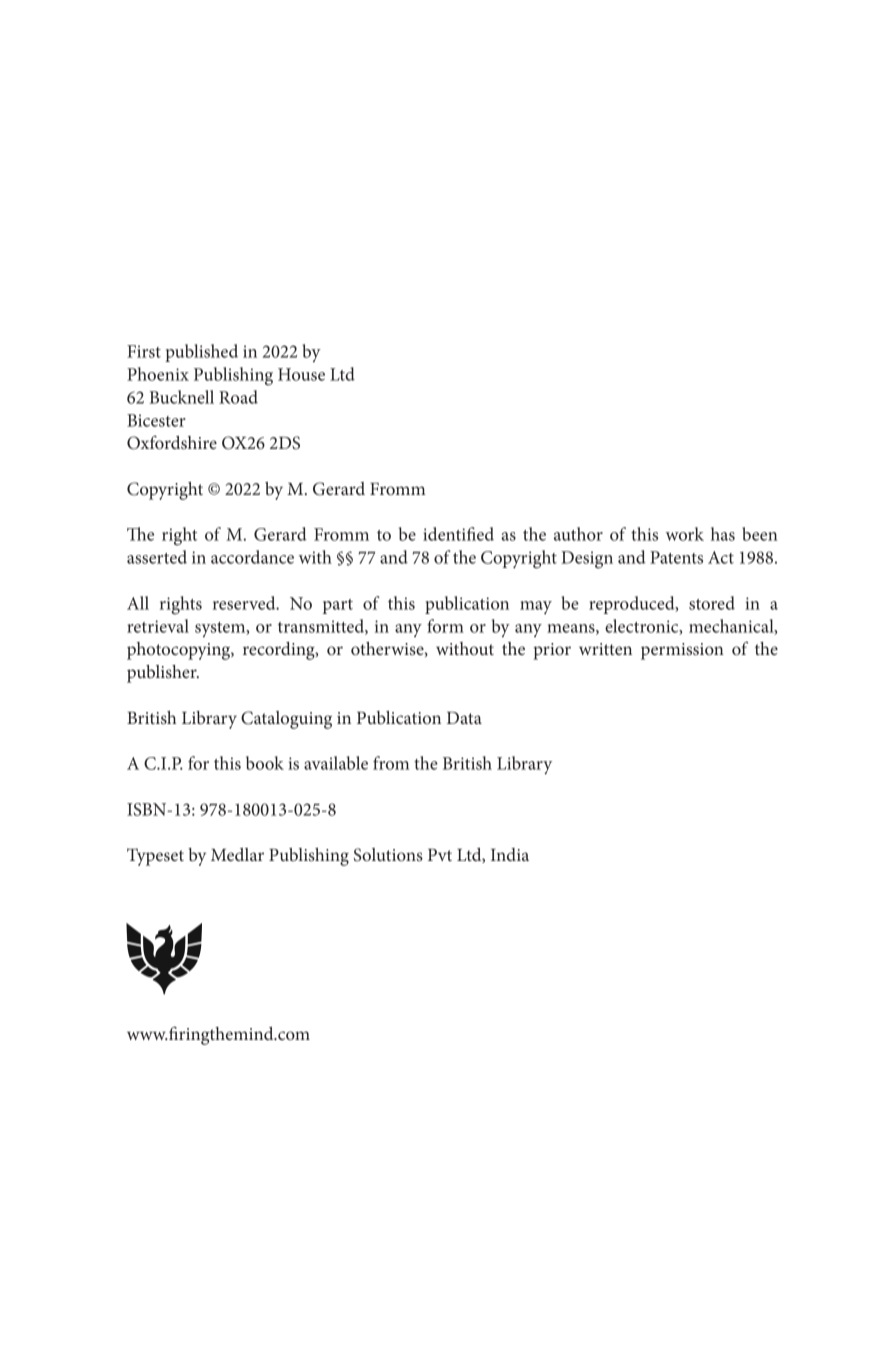  I want to click on permission, so click(682, 651).
